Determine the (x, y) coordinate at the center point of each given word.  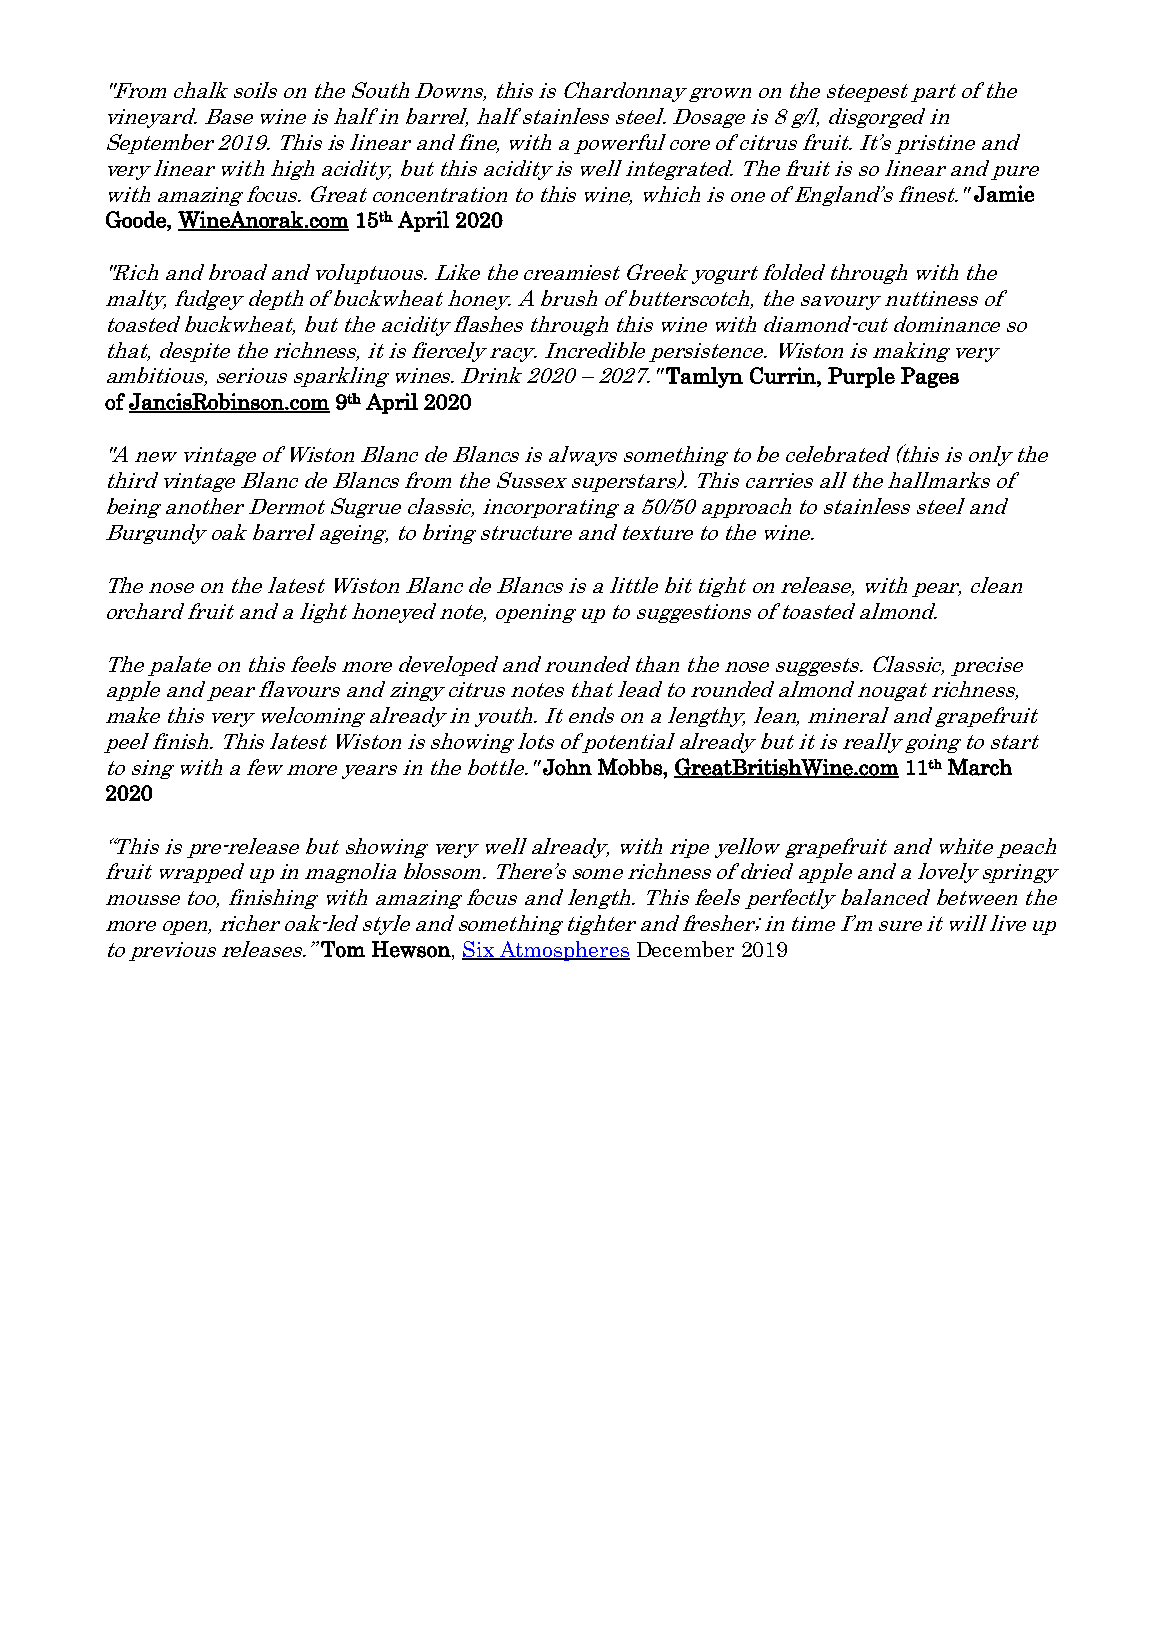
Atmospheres (563, 951)
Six (479, 950)
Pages (930, 377)
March (980, 767)
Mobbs (631, 767)
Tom (343, 949)
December (685, 949)
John (567, 767)
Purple (861, 377)
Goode (137, 219)
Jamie (1004, 193)
